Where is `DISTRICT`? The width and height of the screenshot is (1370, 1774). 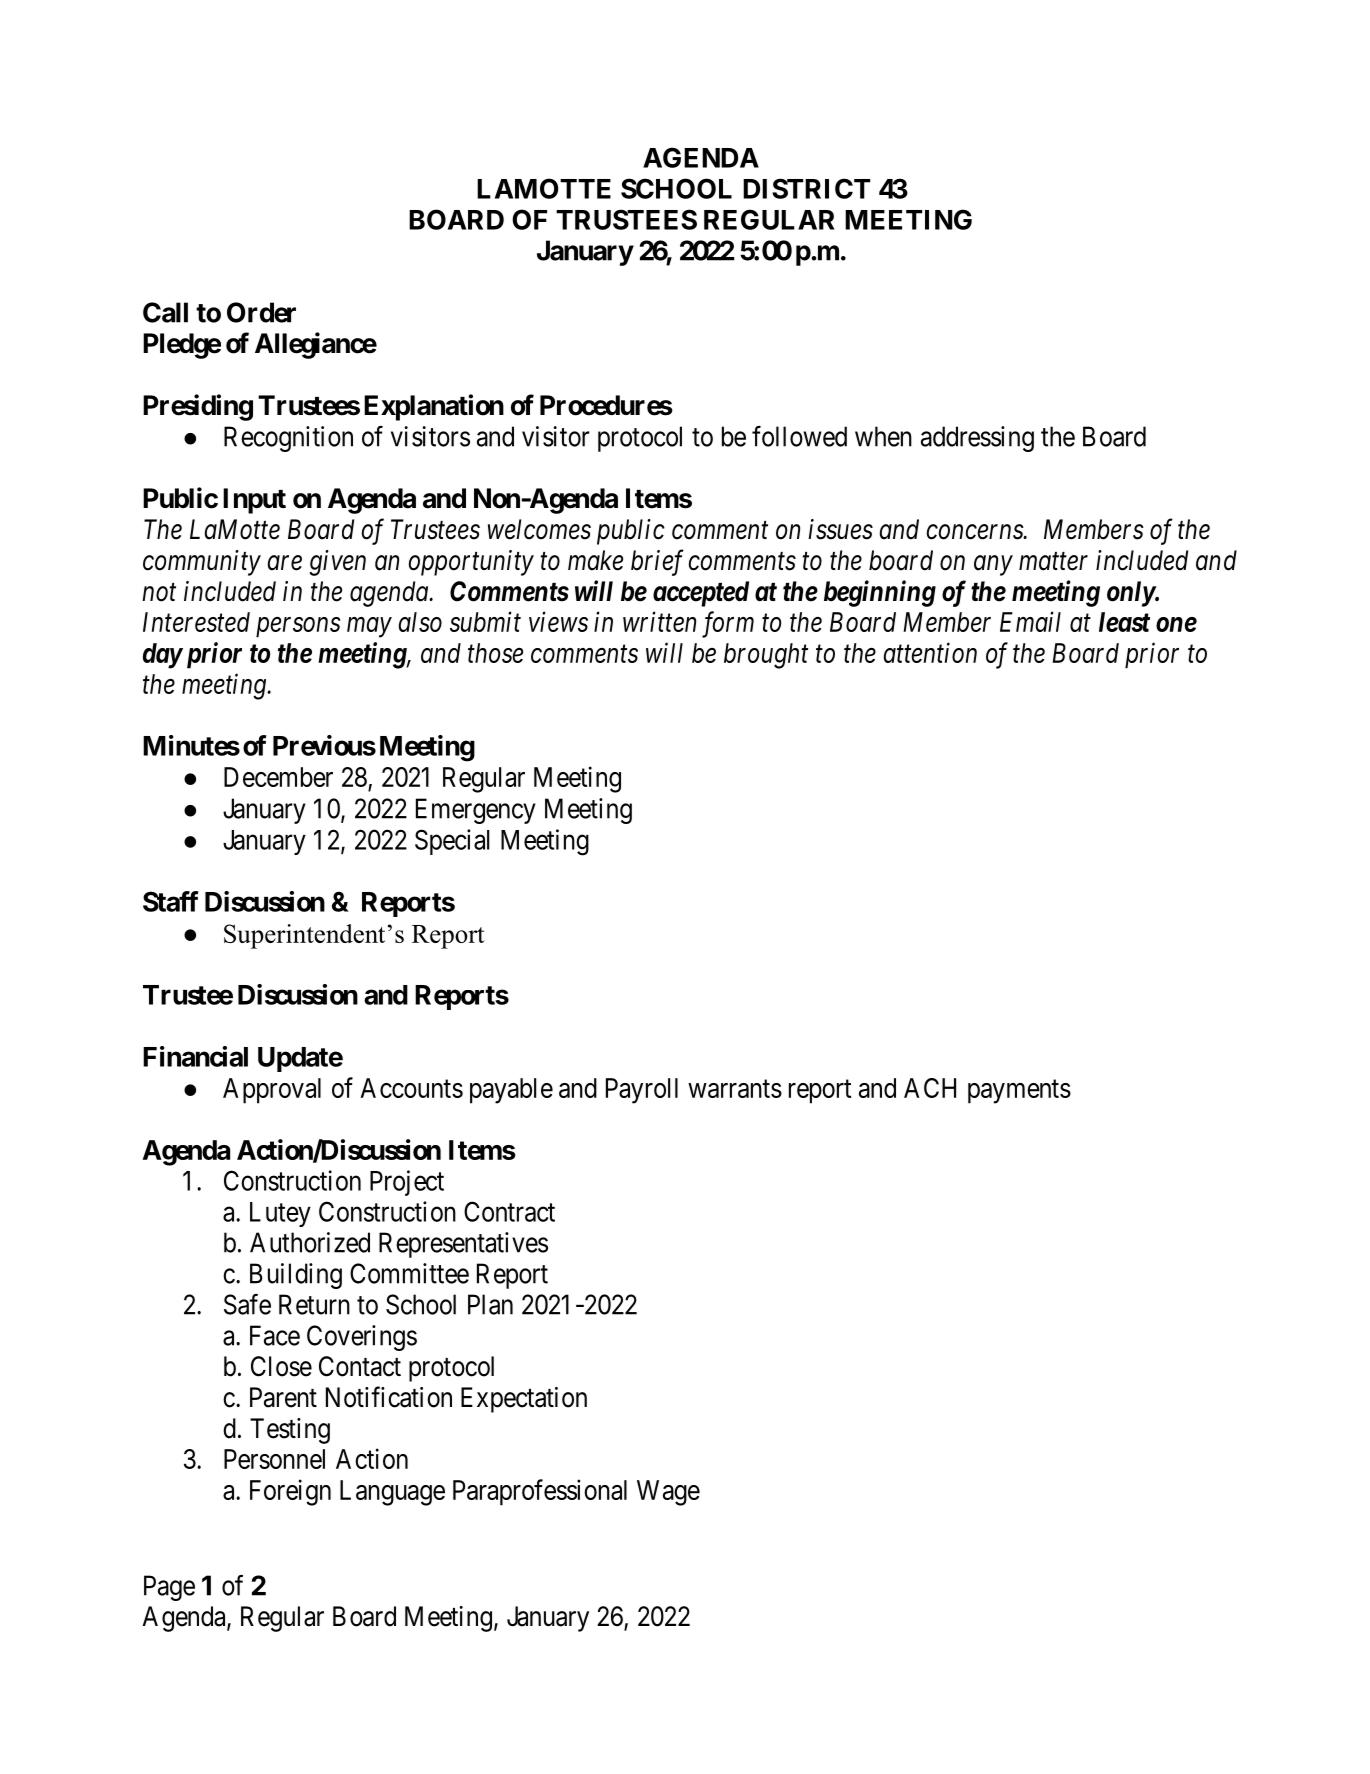 DISTRICT is located at coordinates (806, 188).
